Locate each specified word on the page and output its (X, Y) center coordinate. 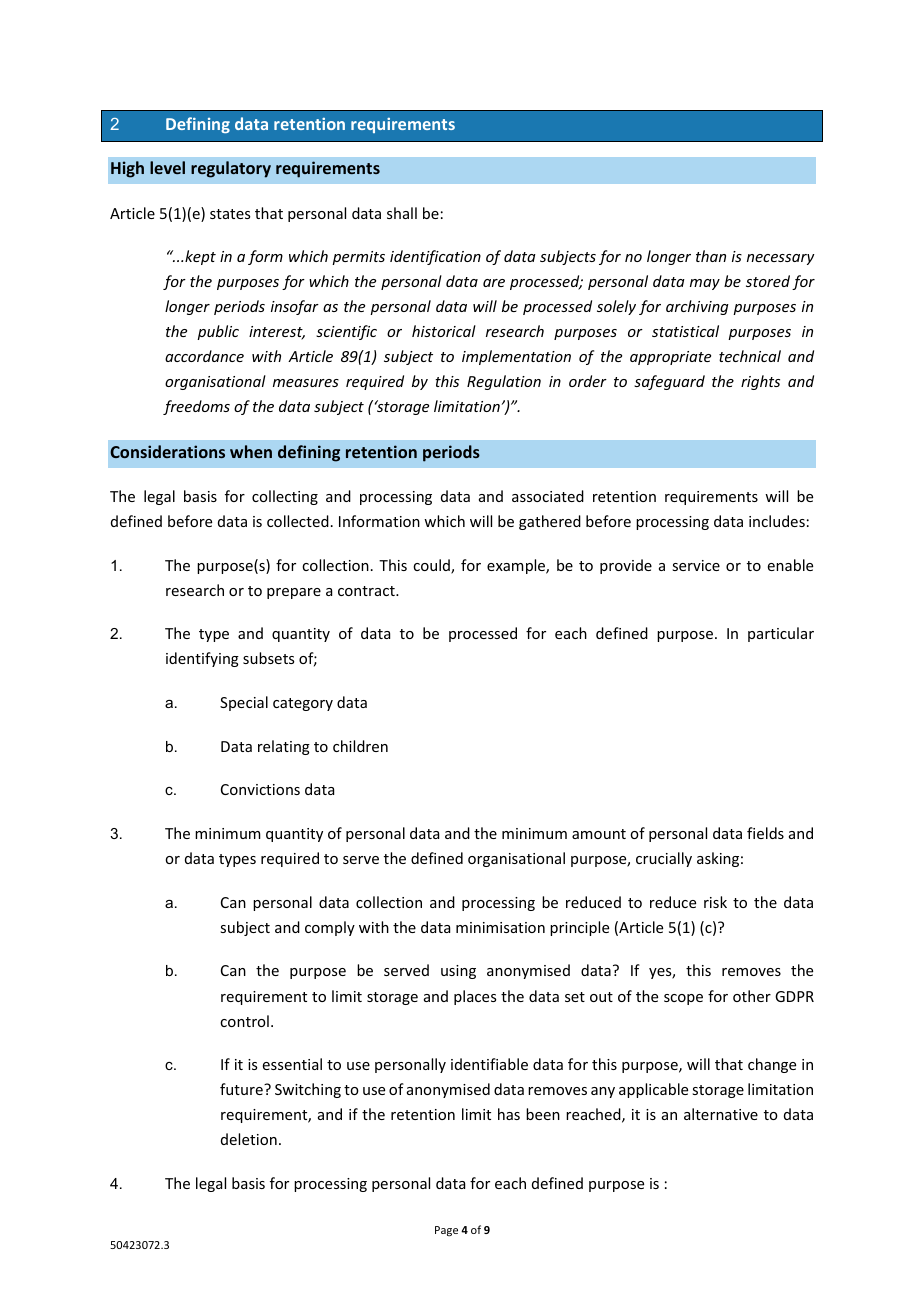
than (711, 256)
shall (402, 213)
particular (781, 634)
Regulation (504, 382)
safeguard (669, 382)
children (360, 746)
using (458, 972)
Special (244, 703)
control (244, 1021)
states (230, 214)
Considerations (167, 451)
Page (446, 1231)
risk (715, 902)
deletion (249, 1139)
